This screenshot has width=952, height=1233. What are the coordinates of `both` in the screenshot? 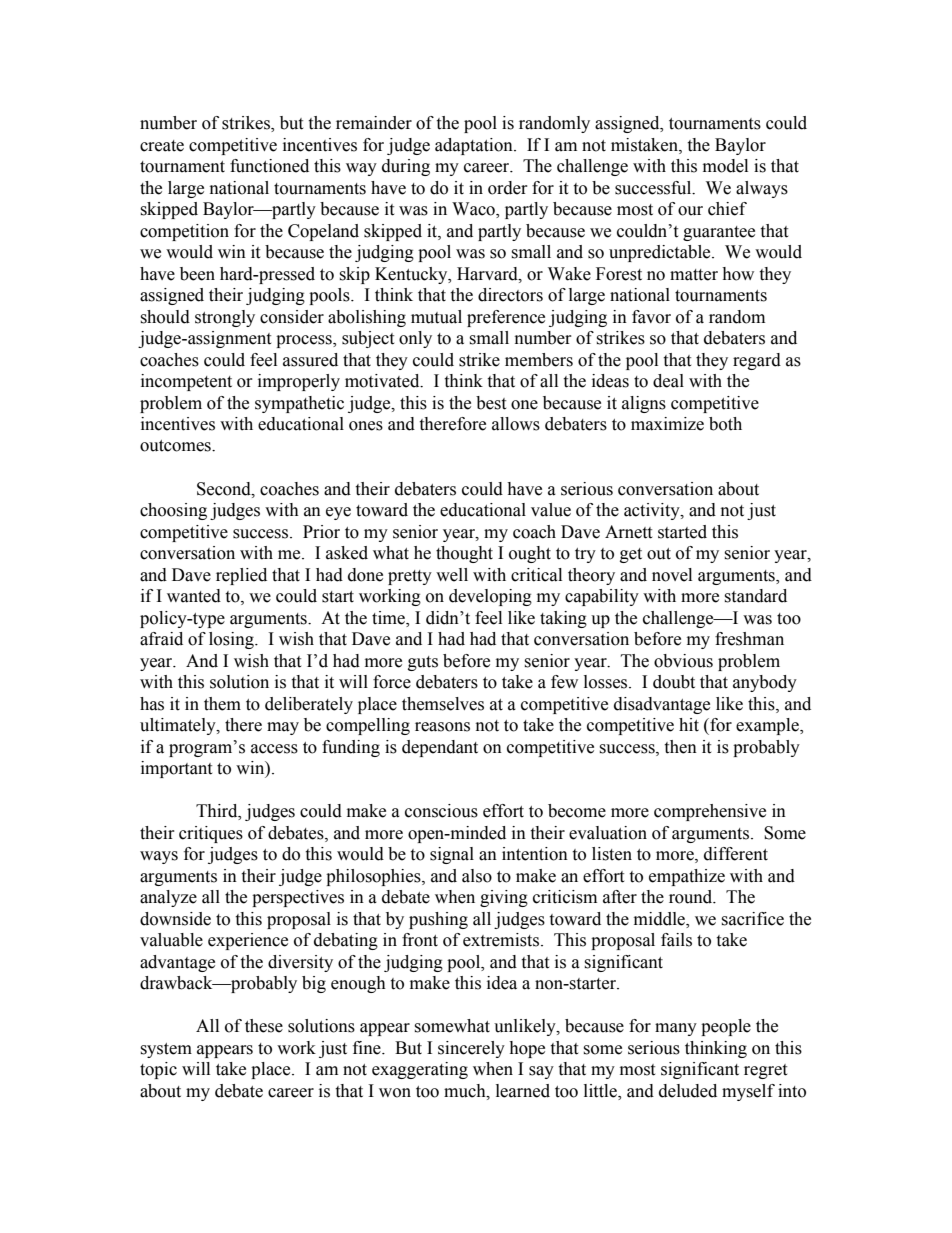 It's located at (725, 424).
